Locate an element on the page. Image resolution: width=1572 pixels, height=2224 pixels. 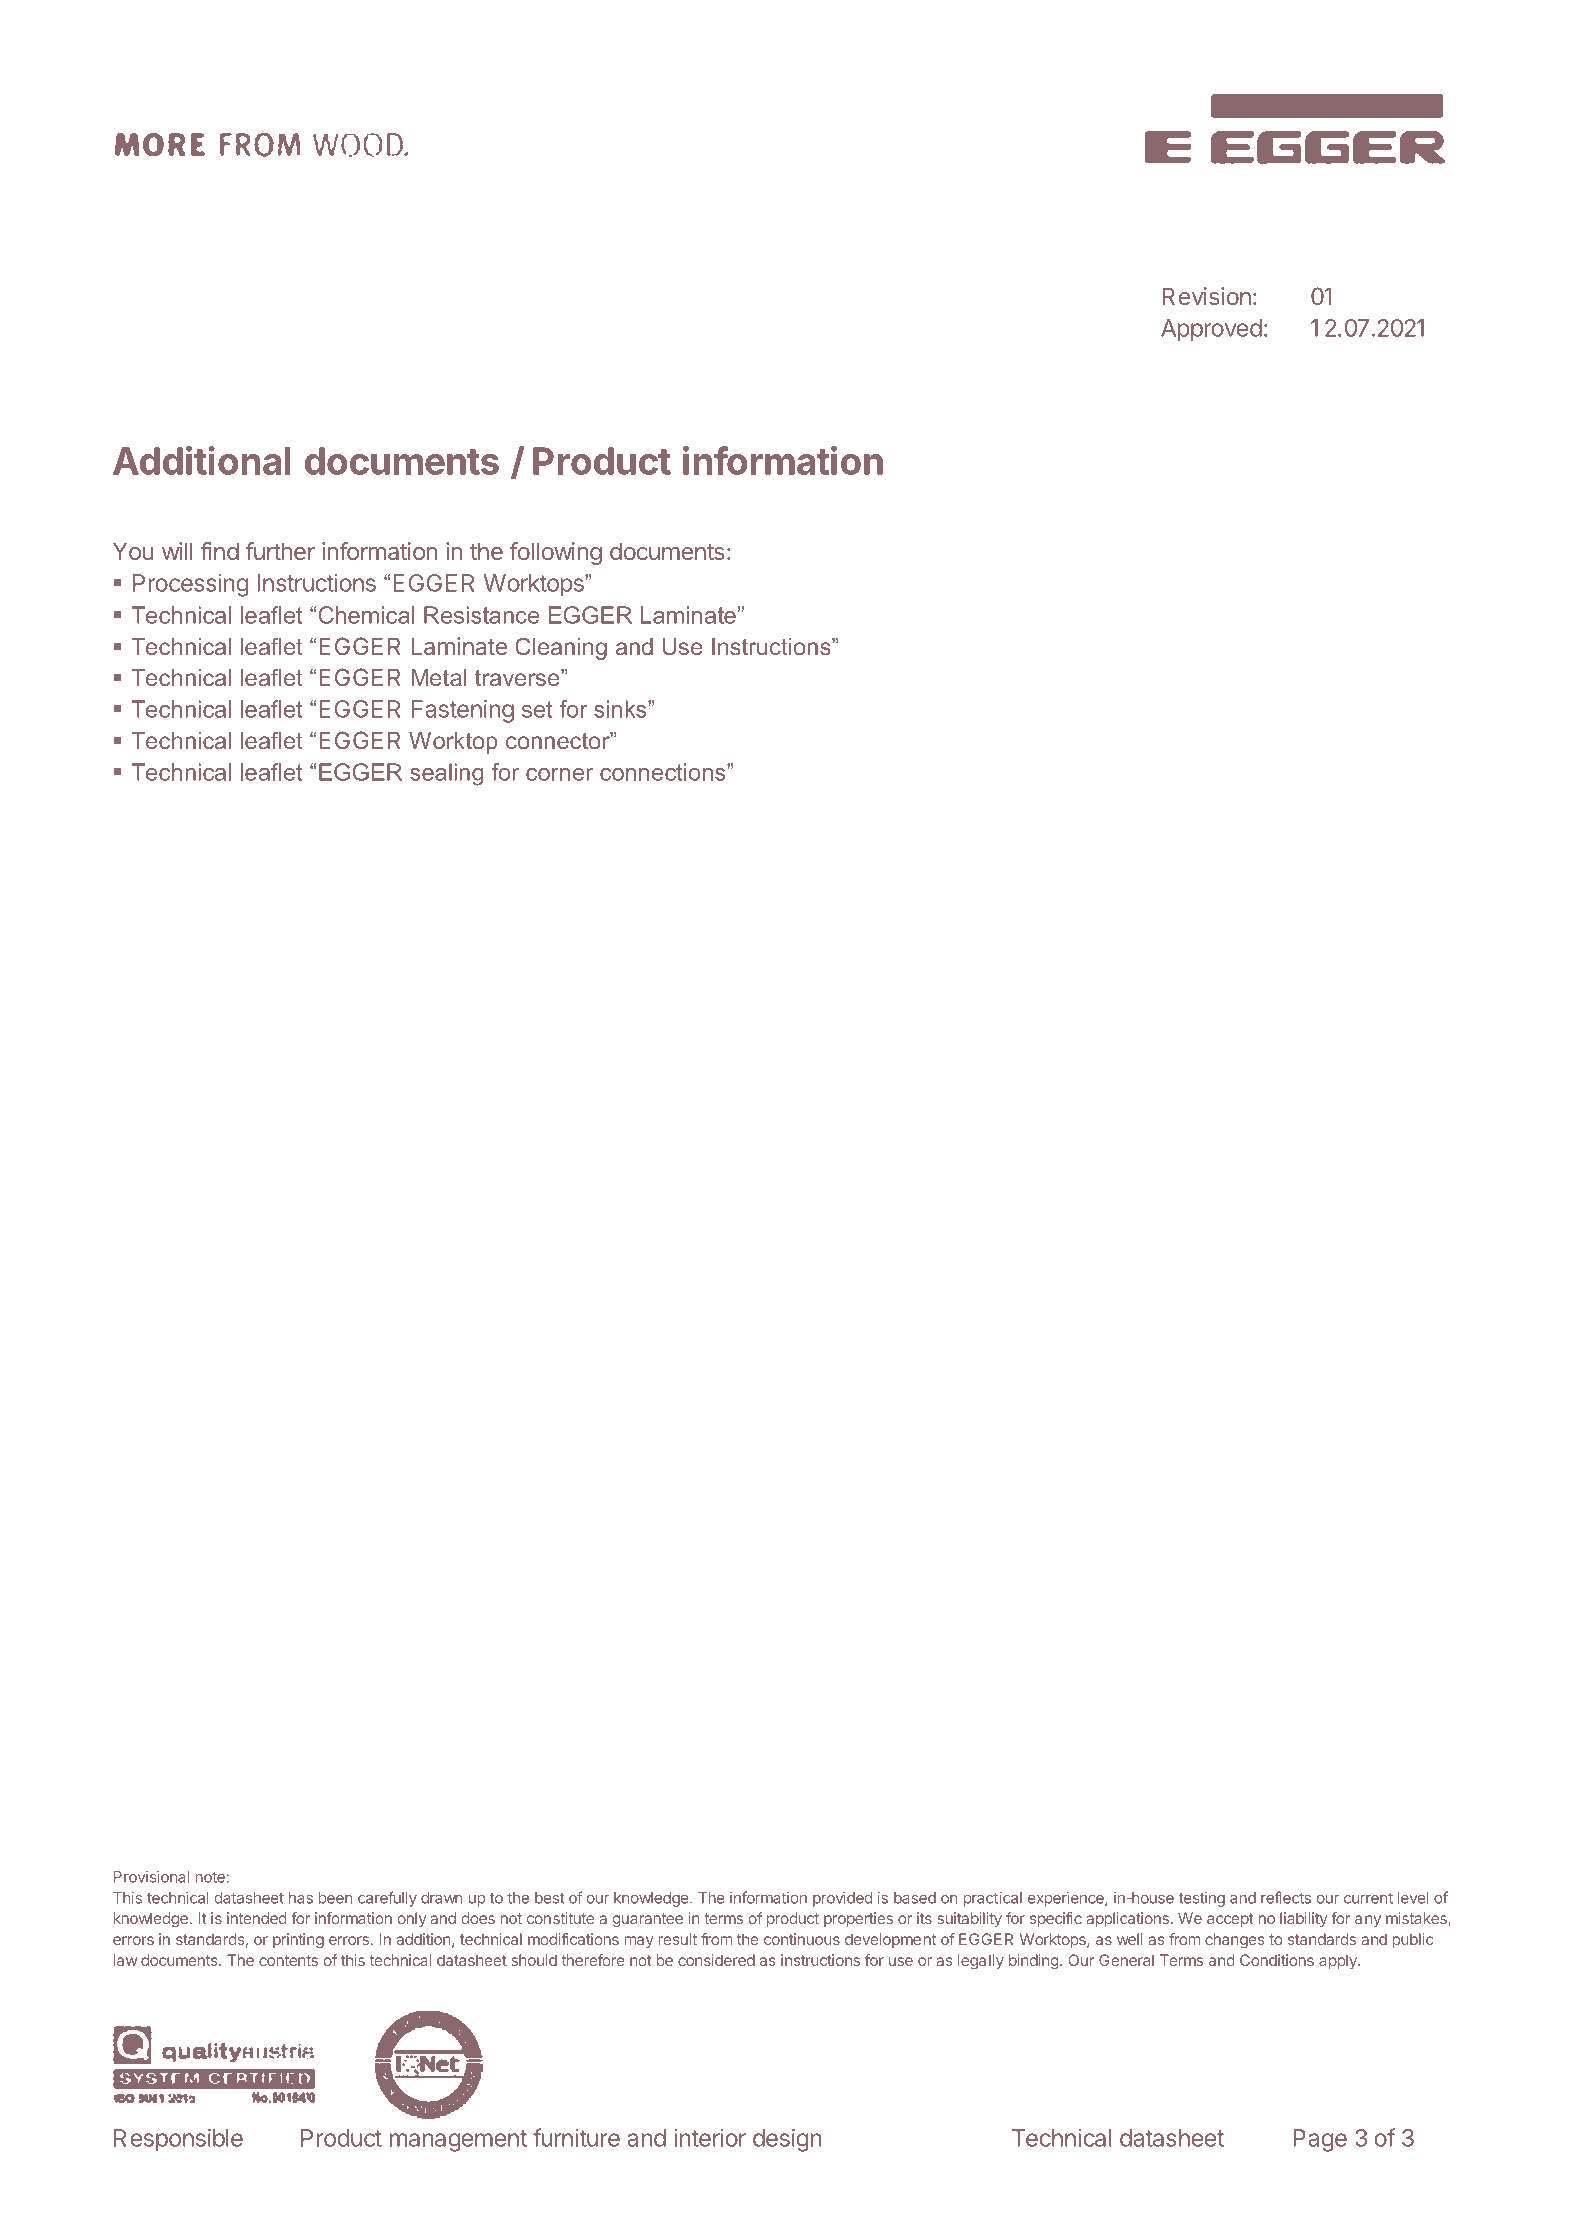
Approved is located at coordinates (1211, 330).
